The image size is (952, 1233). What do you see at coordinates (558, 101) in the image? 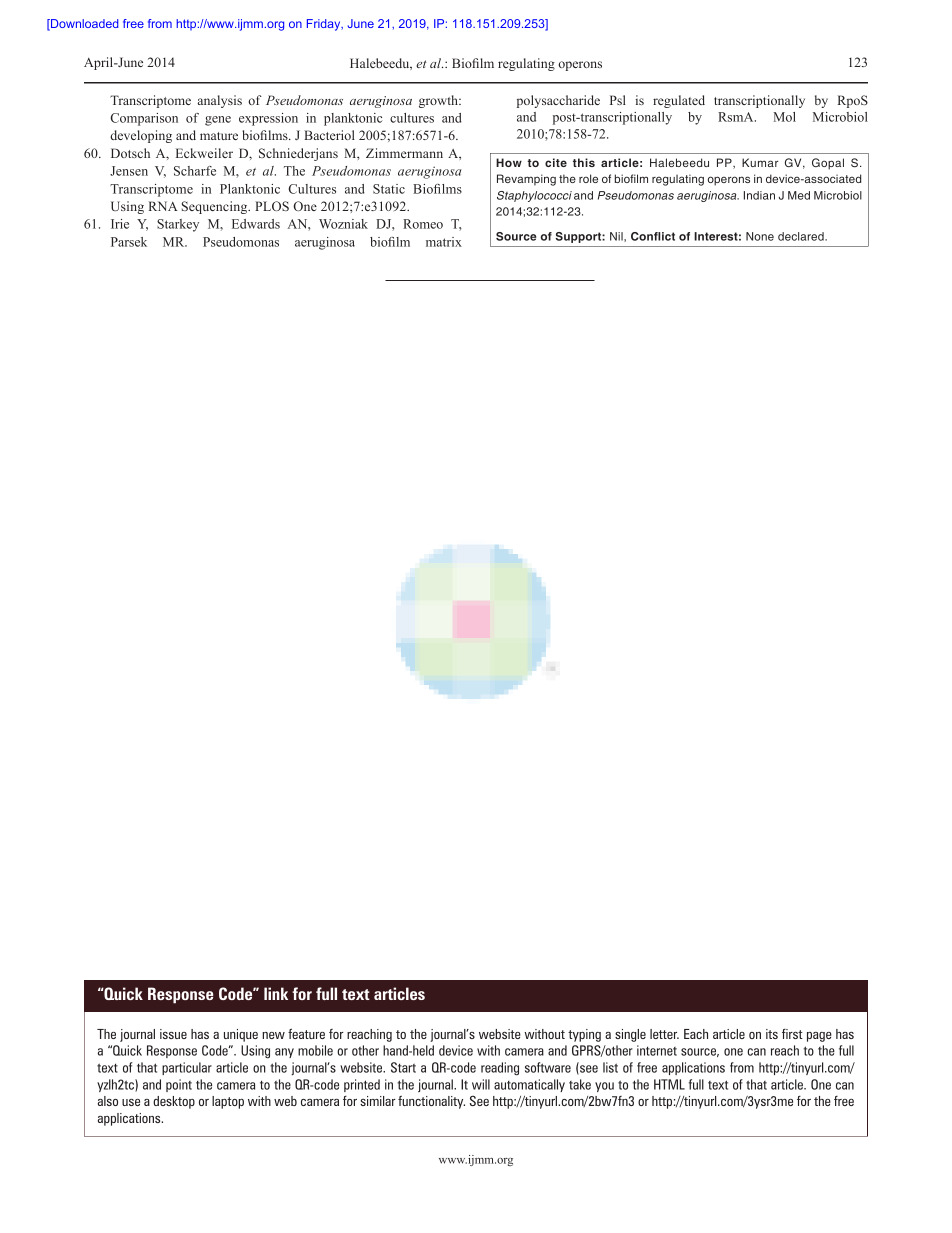
I see `polysaccharide` at bounding box center [558, 101].
